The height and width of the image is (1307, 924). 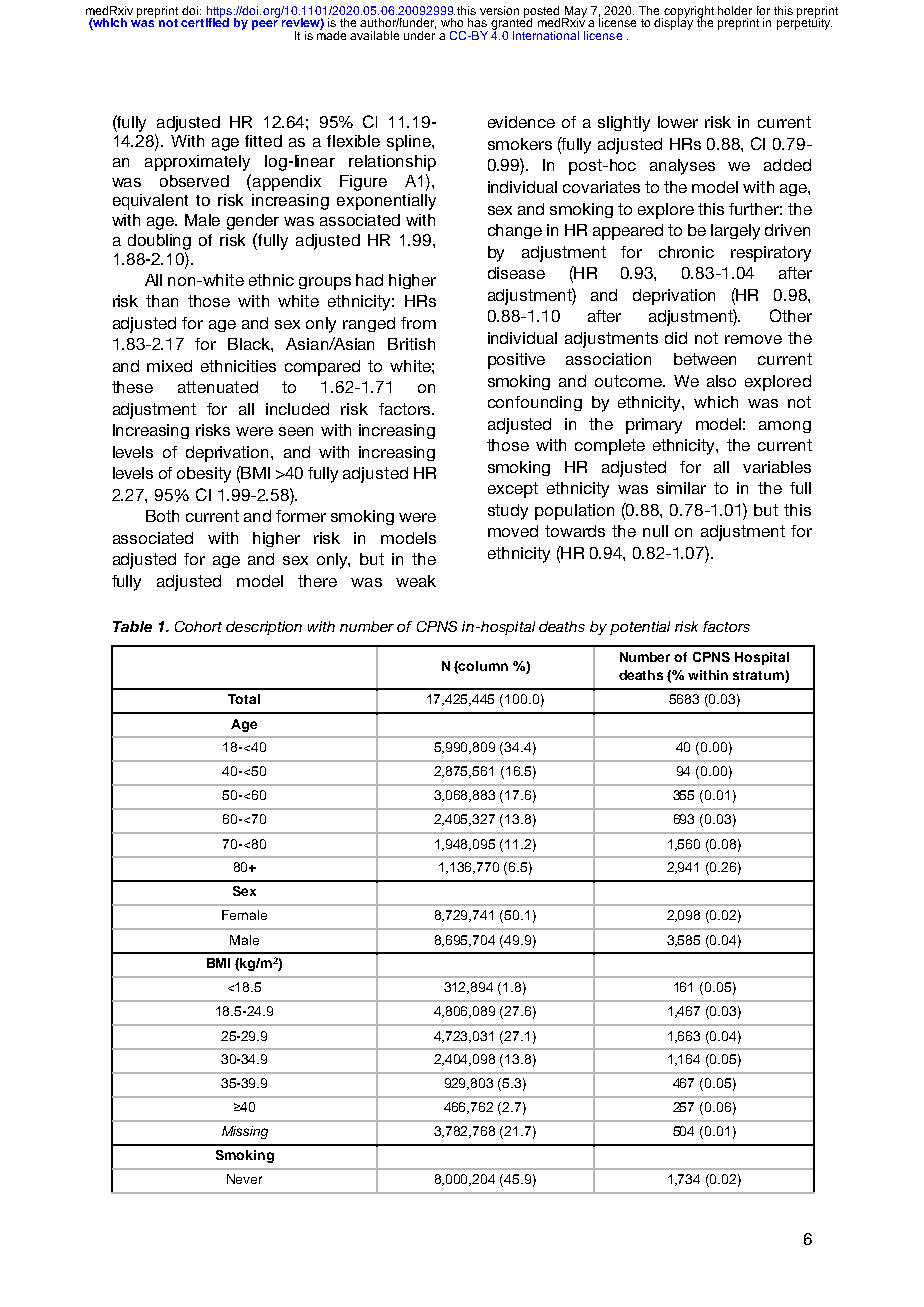 I want to click on potential, so click(x=640, y=628).
